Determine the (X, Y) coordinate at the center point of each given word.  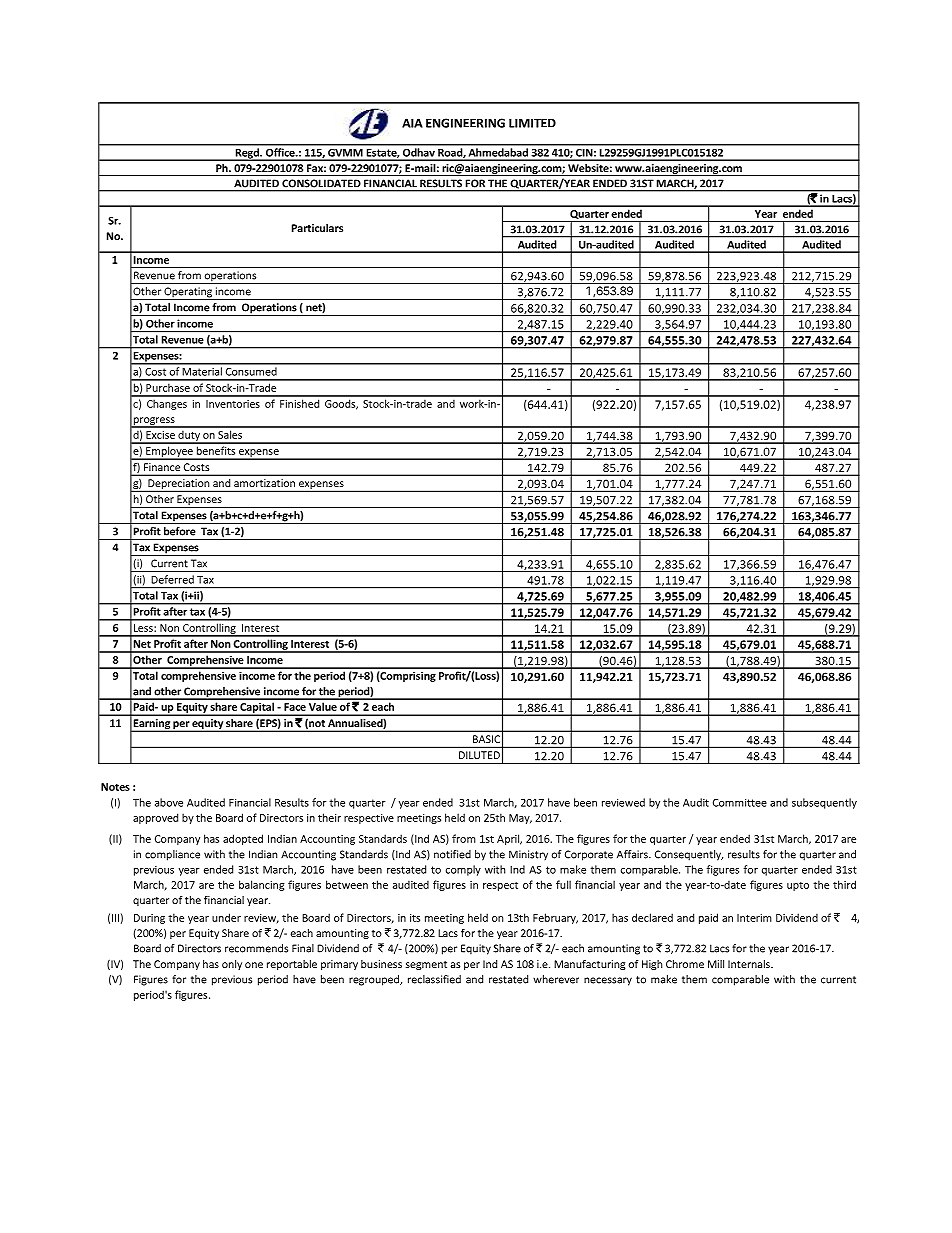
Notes (115, 787)
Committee (740, 802)
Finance (162, 467)
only (232, 965)
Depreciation (179, 485)
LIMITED (532, 123)
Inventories (233, 404)
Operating (188, 293)
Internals (750, 964)
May (520, 819)
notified (452, 854)
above (169, 802)
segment (426, 965)
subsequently (824, 803)
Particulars (317, 228)
